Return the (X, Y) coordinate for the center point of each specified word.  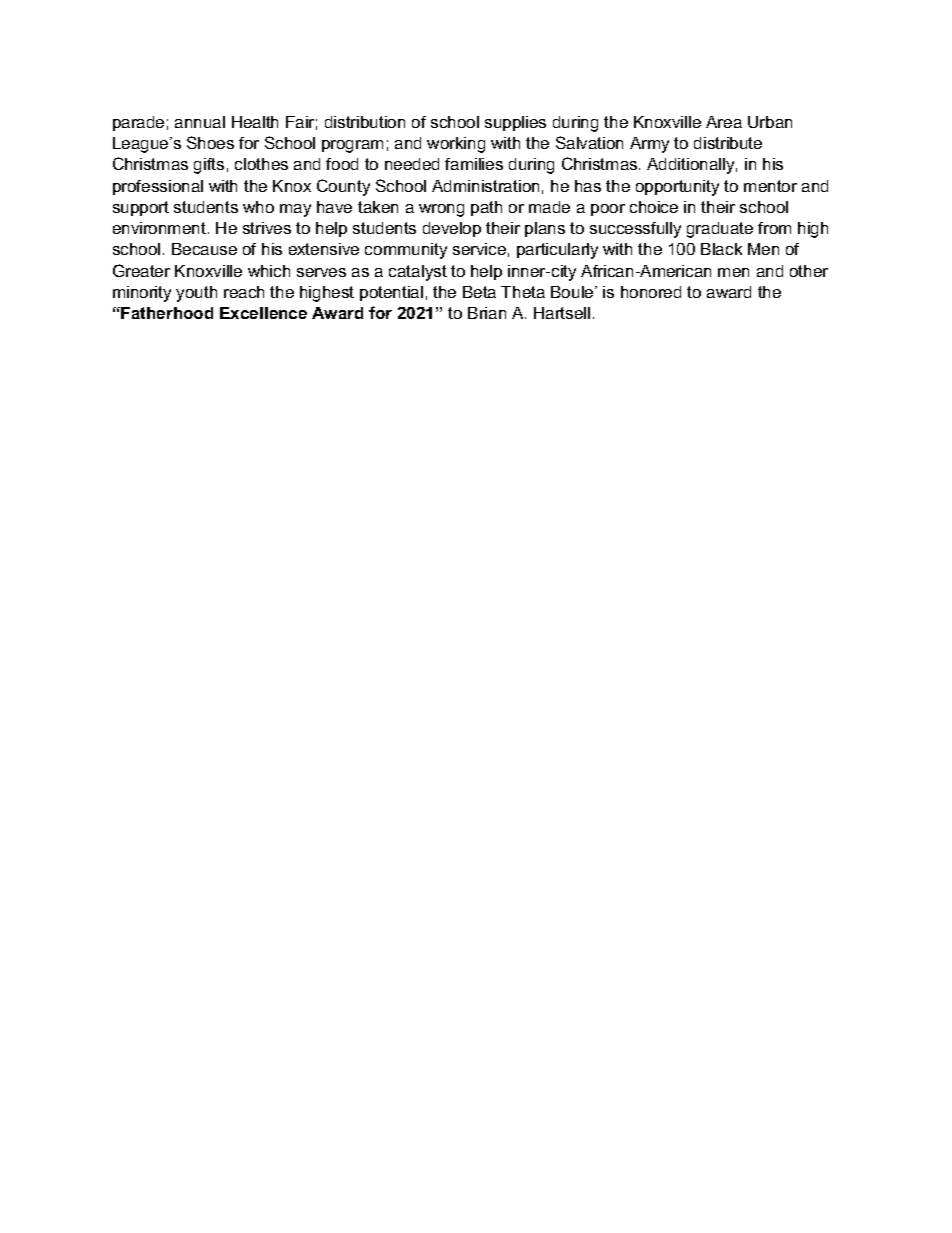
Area (724, 122)
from (774, 228)
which (269, 271)
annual (200, 122)
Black (721, 249)
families (474, 164)
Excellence (263, 313)
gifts (209, 166)
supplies (515, 123)
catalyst (418, 273)
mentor (770, 186)
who (258, 207)
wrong (441, 210)
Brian (487, 313)
